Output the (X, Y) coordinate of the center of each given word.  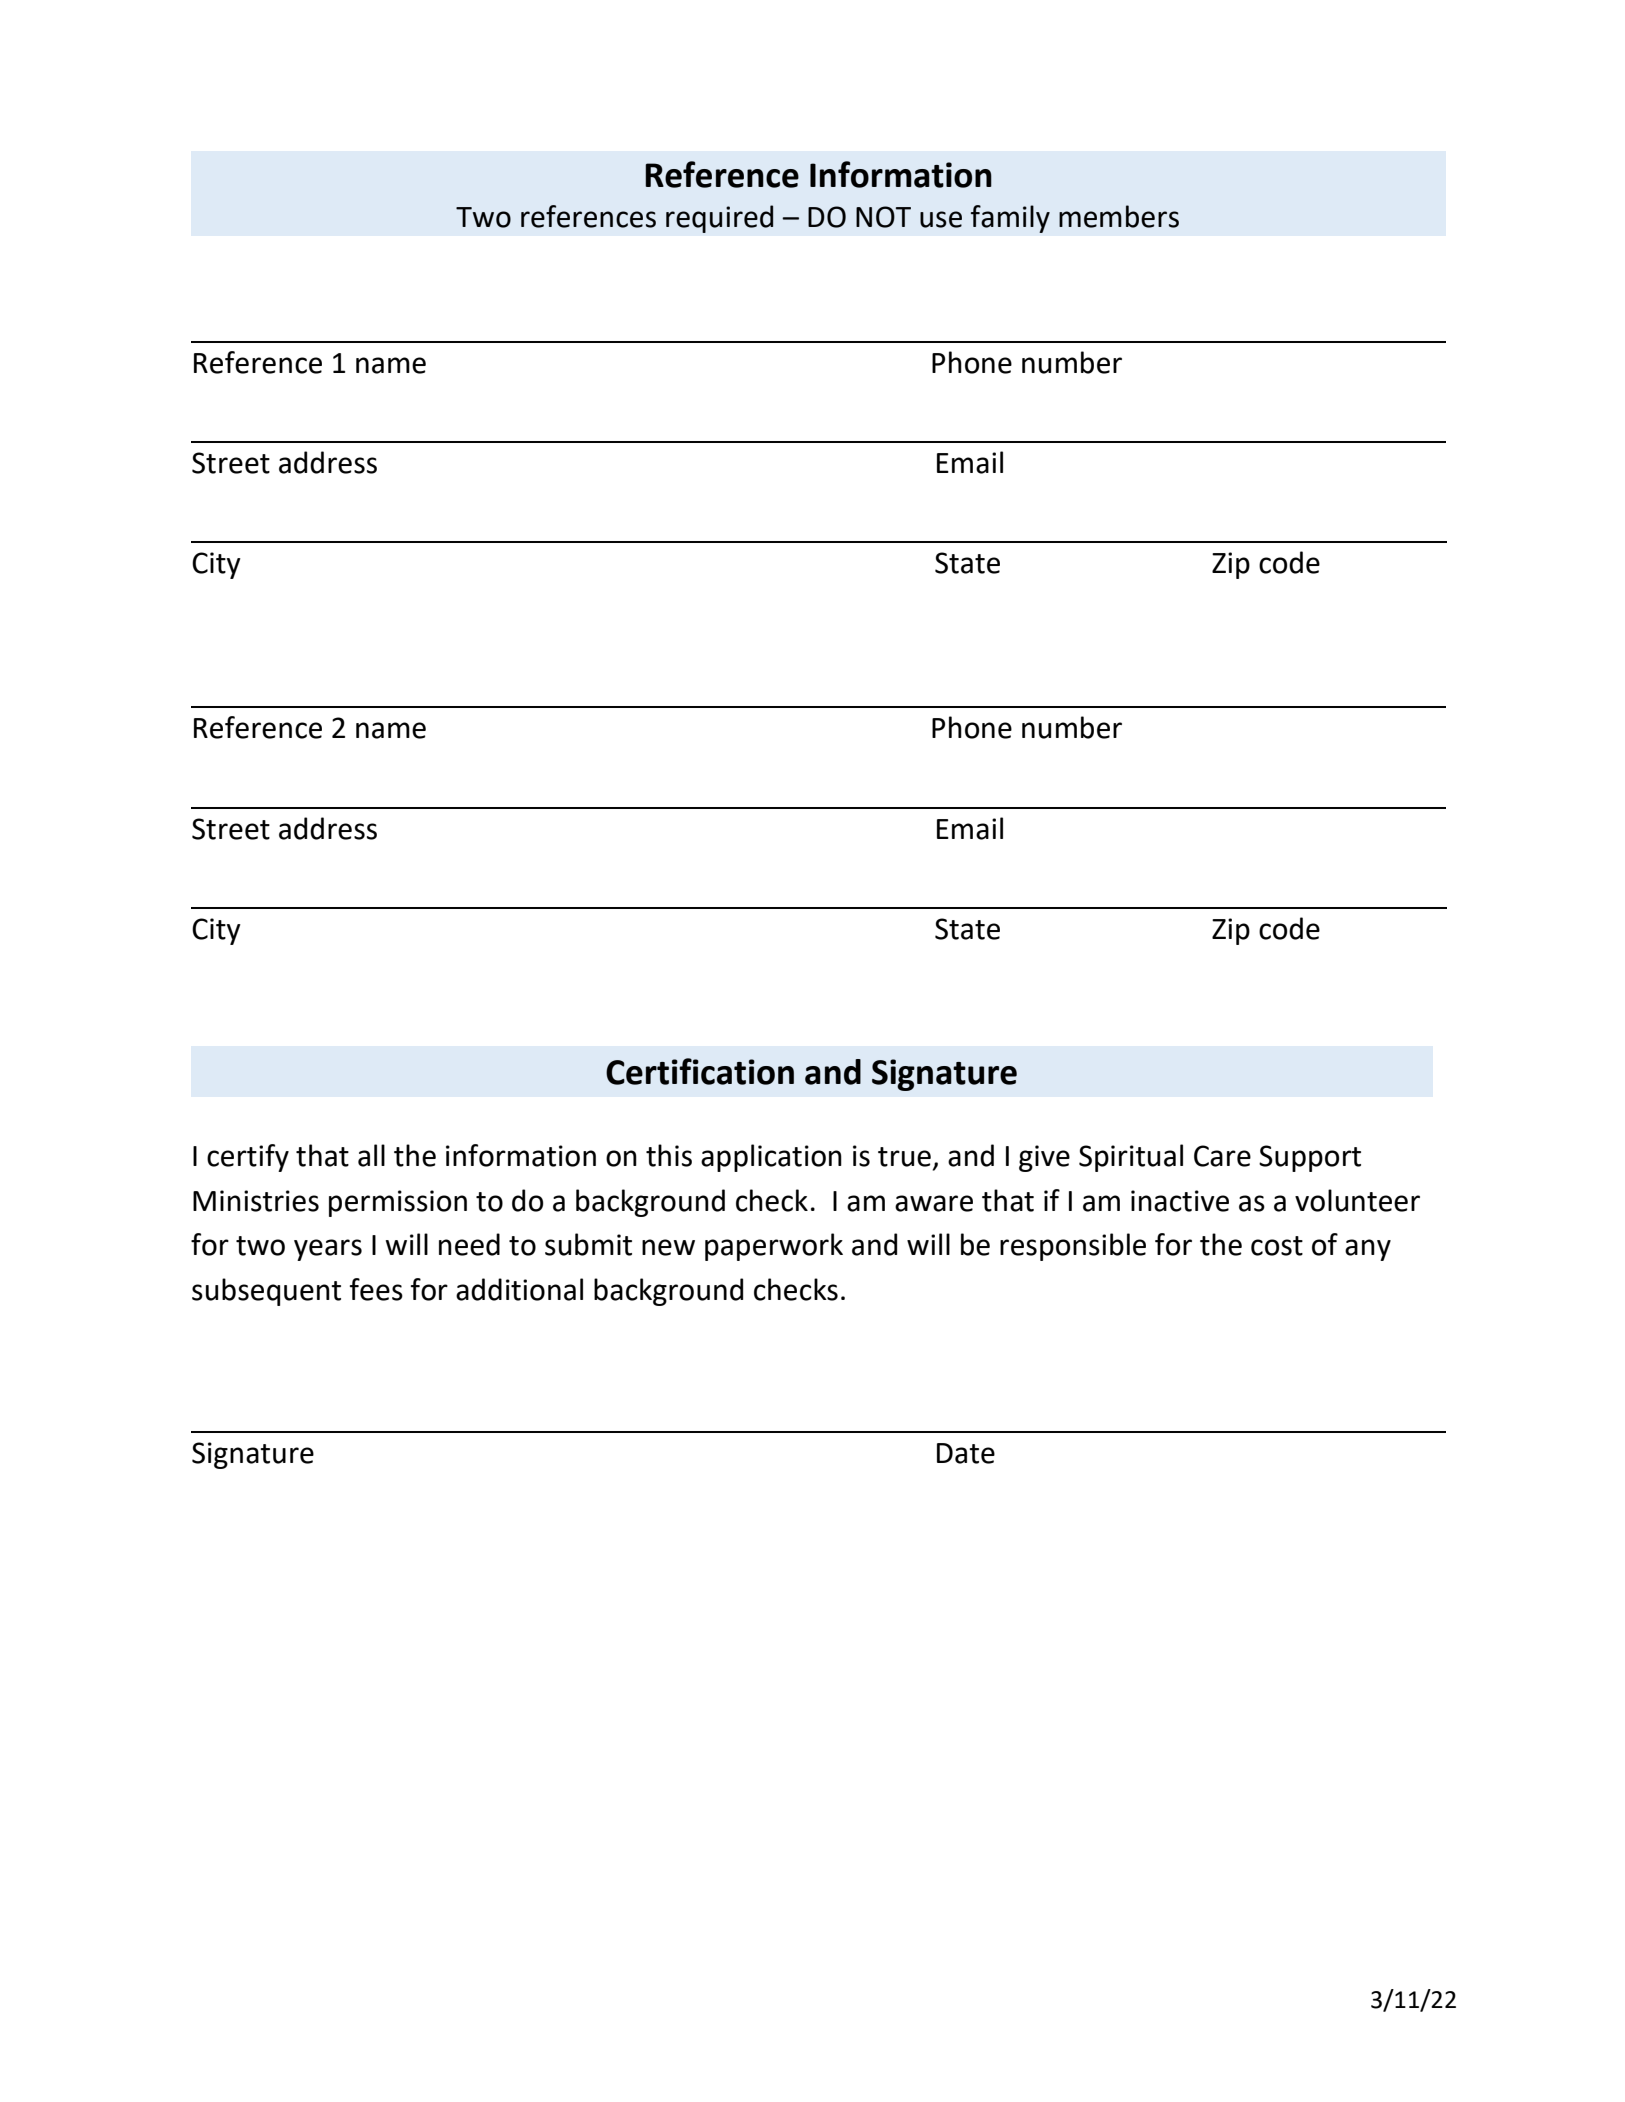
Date (966, 1453)
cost (1277, 1246)
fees (376, 1289)
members (1119, 216)
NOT (883, 217)
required (720, 219)
